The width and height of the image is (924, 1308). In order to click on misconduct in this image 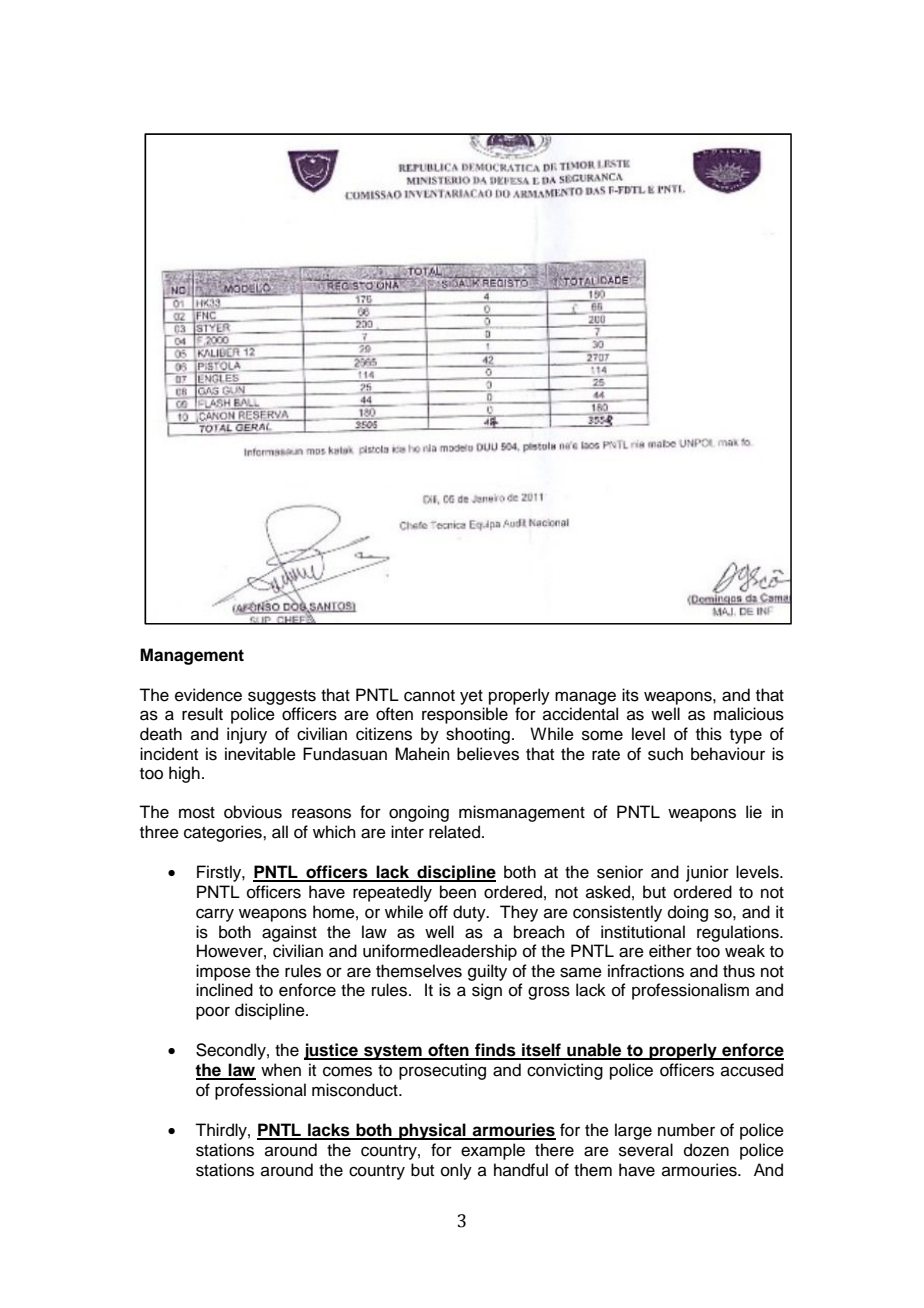, I will do `click(356, 1090)`.
